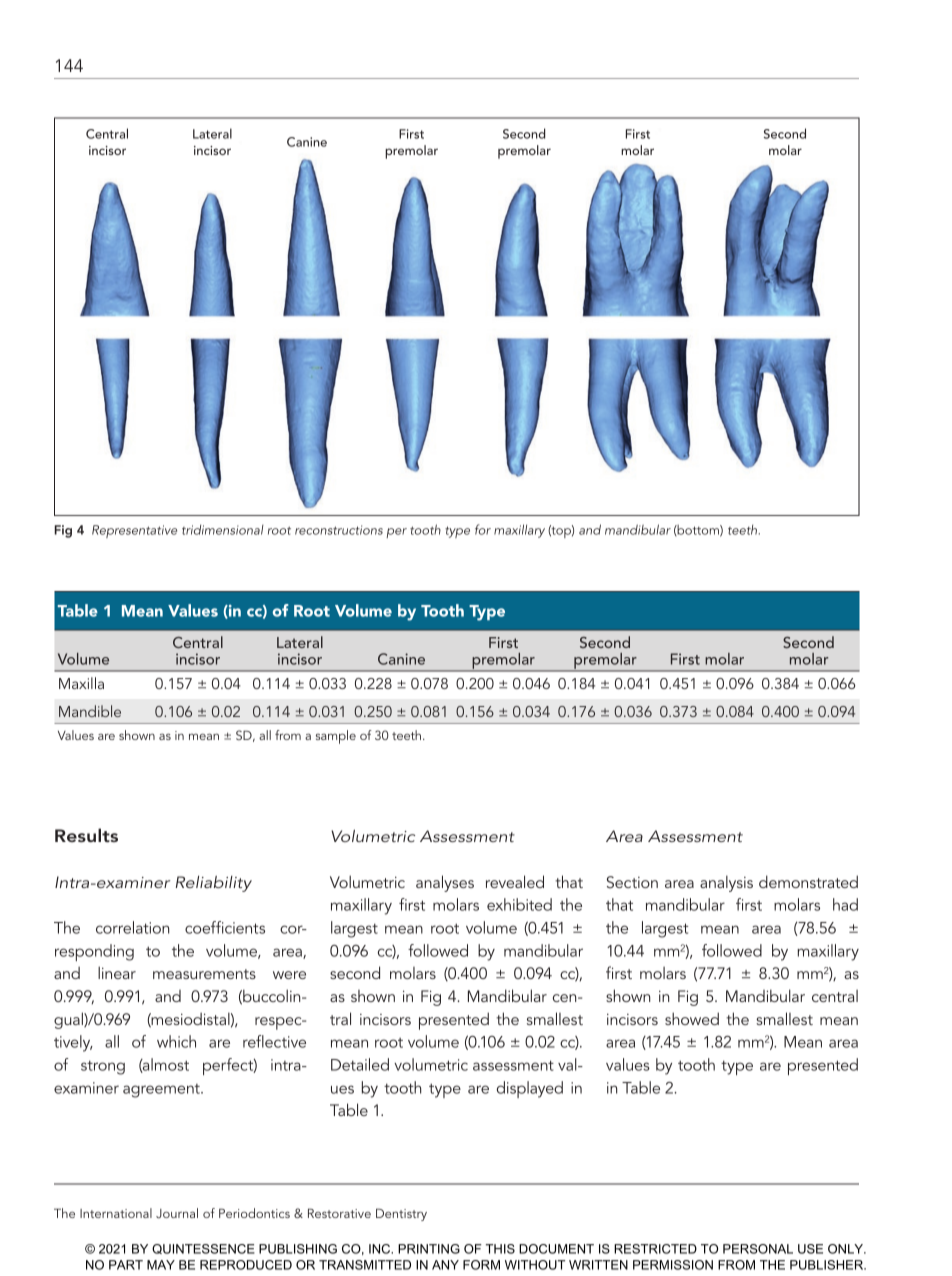 This screenshot has width=952, height=1276. What do you see at coordinates (445, 883) in the screenshot?
I see `analyses` at bounding box center [445, 883].
